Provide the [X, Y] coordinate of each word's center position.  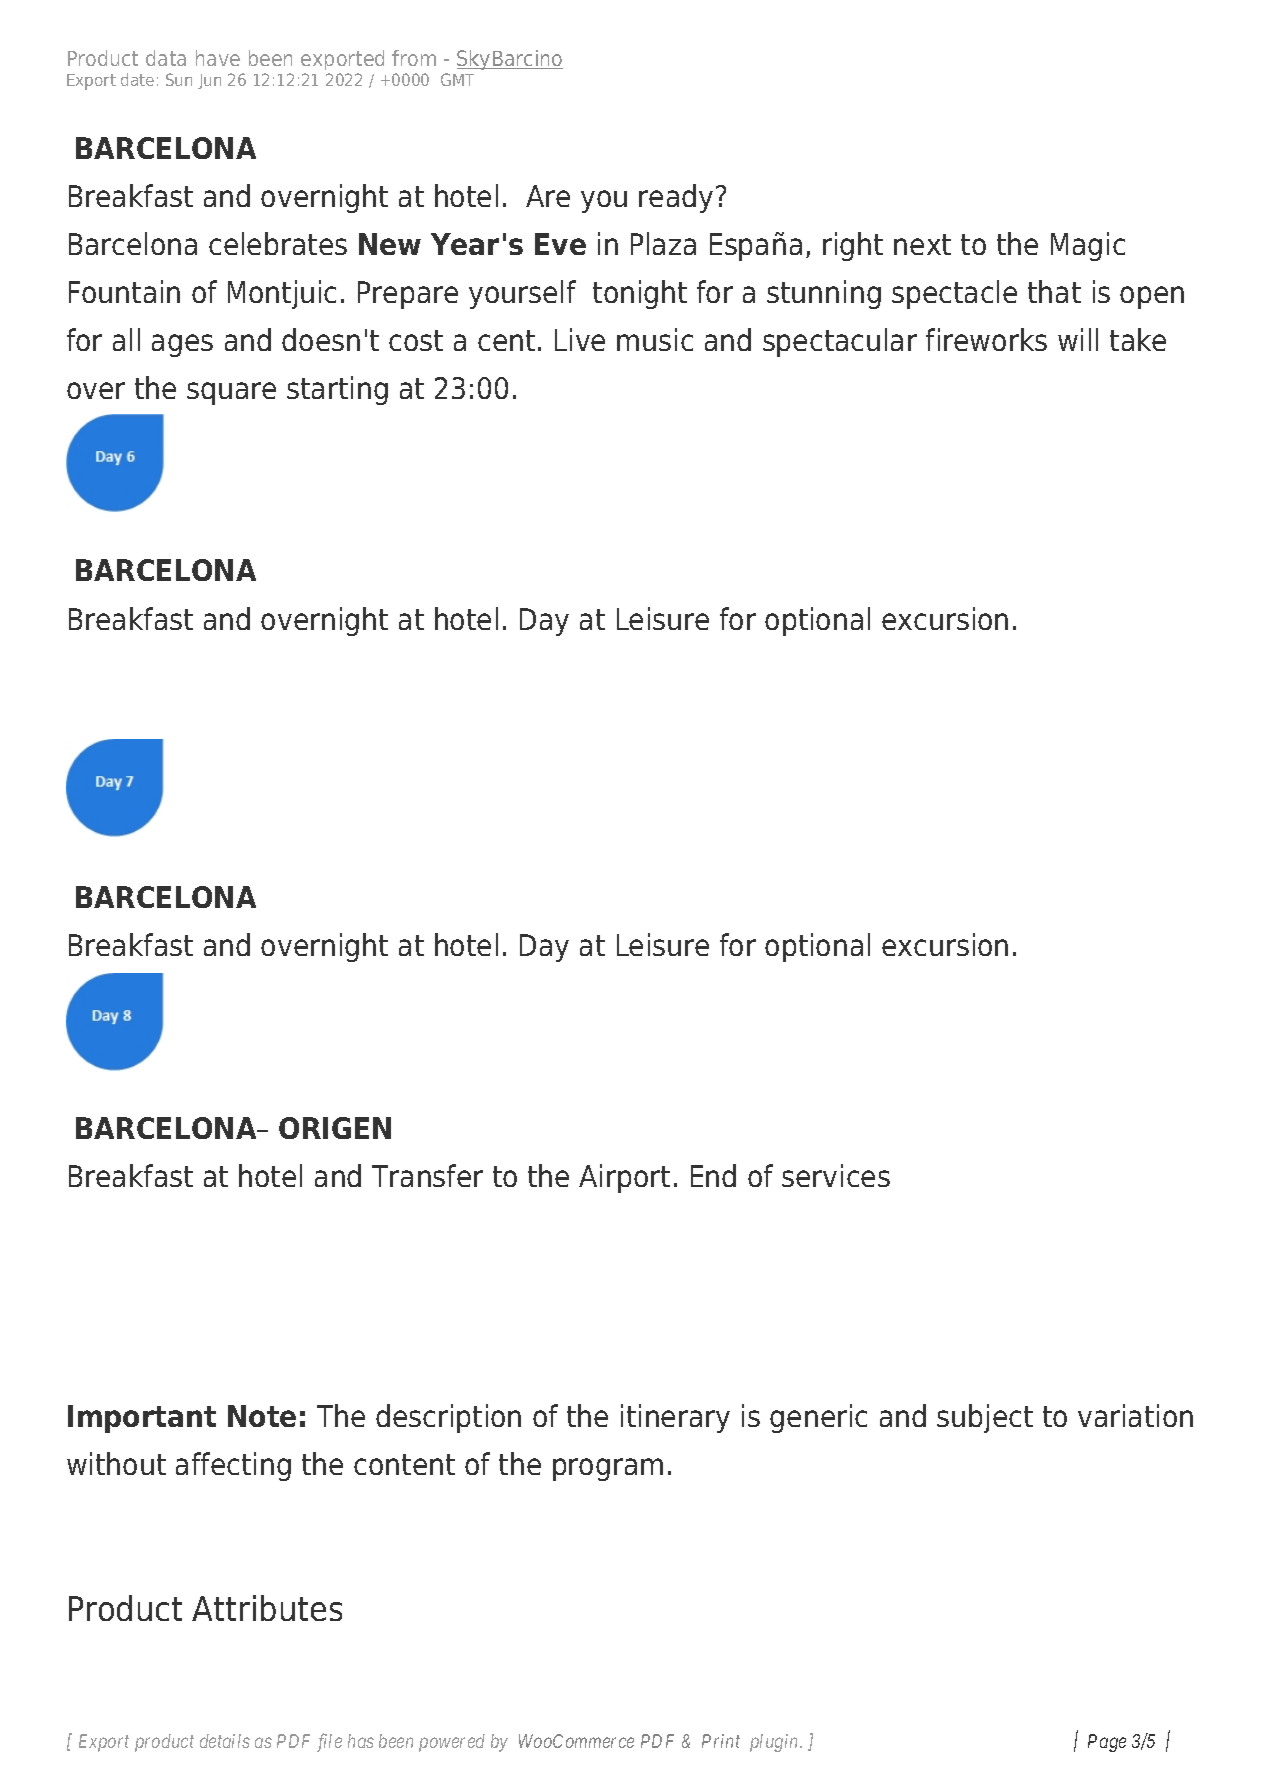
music [655, 339]
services [836, 1175]
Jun [209, 81]
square [231, 393]
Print [721, 1741]
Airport [624, 1178]
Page [1107, 1743]
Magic [1088, 246]
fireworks [986, 339]
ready [676, 198]
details [225, 1741]
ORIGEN [335, 1128]
